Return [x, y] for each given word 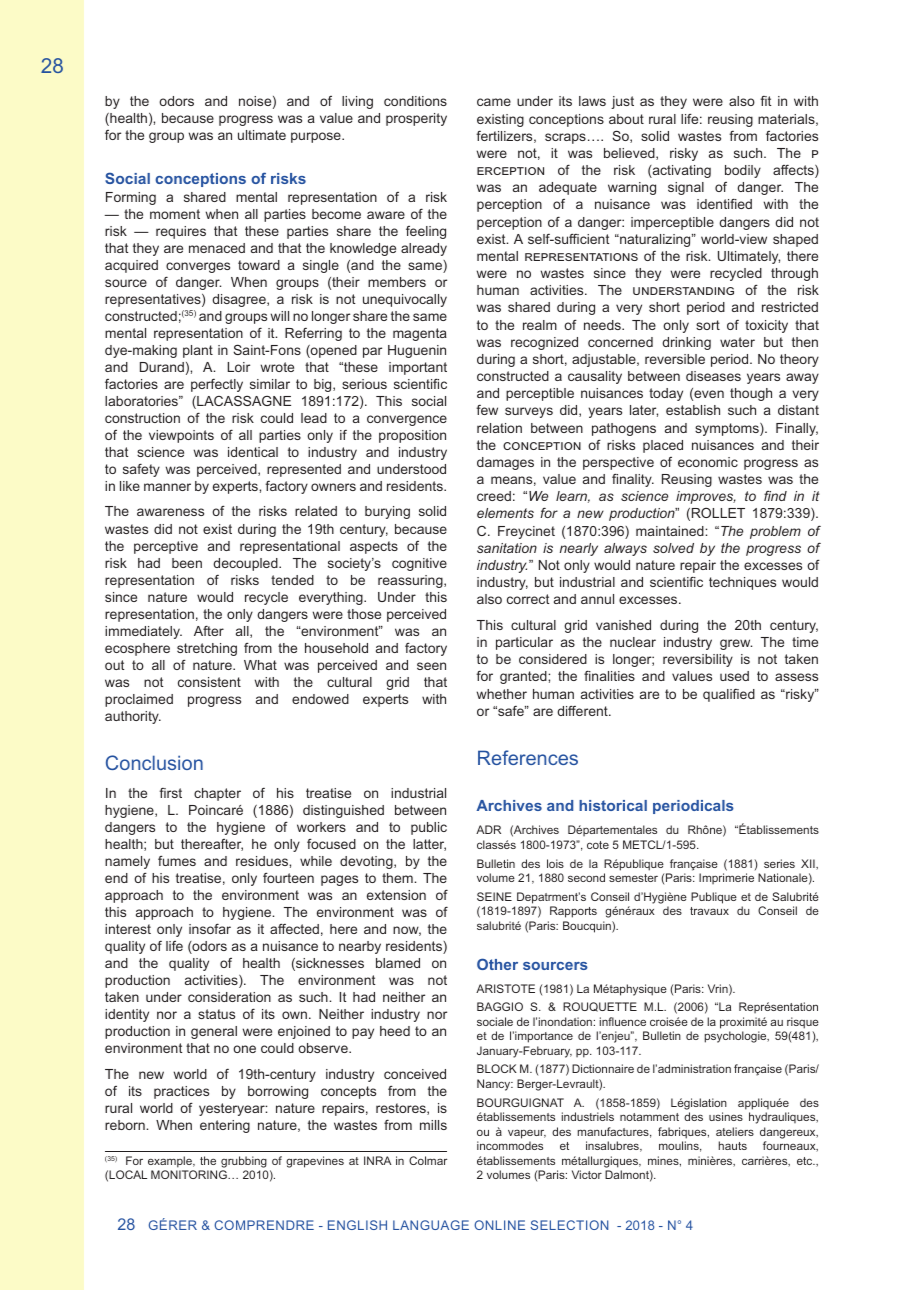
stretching [207, 649]
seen [431, 666]
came [494, 102]
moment [175, 214]
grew [736, 644]
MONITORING [190, 1174]
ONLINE [499, 1225]
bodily [743, 171]
